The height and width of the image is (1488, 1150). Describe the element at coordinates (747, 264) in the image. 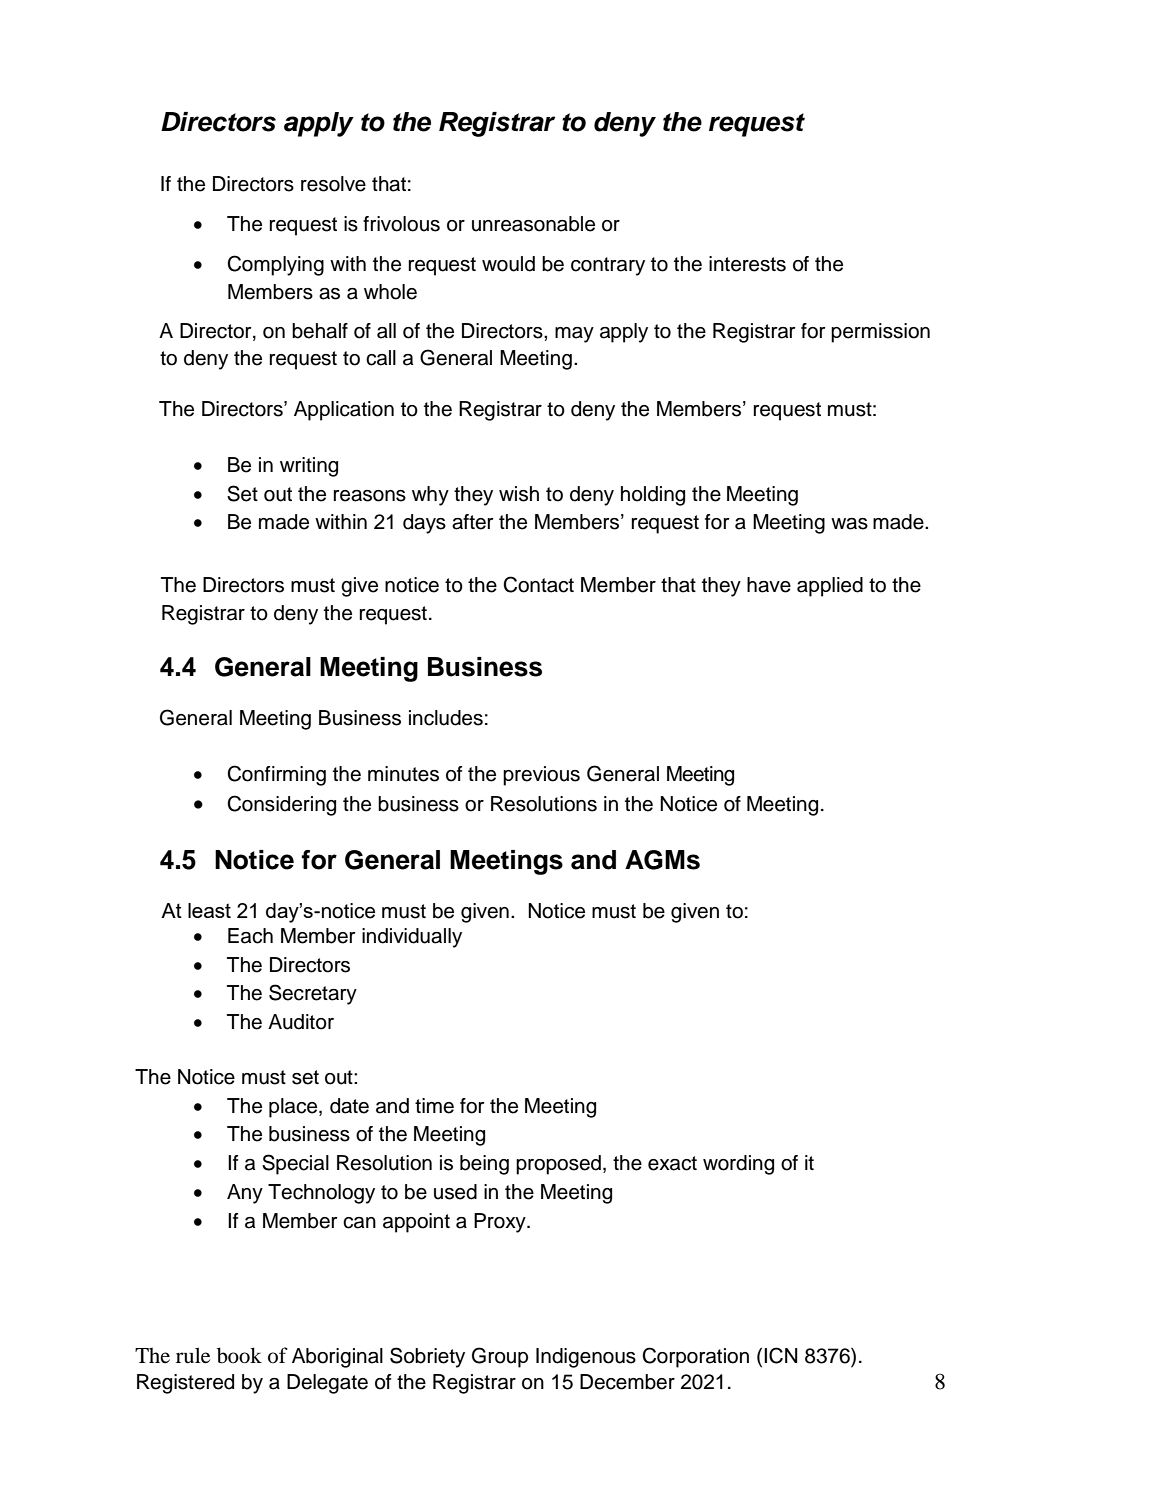

I see `interests` at that location.
